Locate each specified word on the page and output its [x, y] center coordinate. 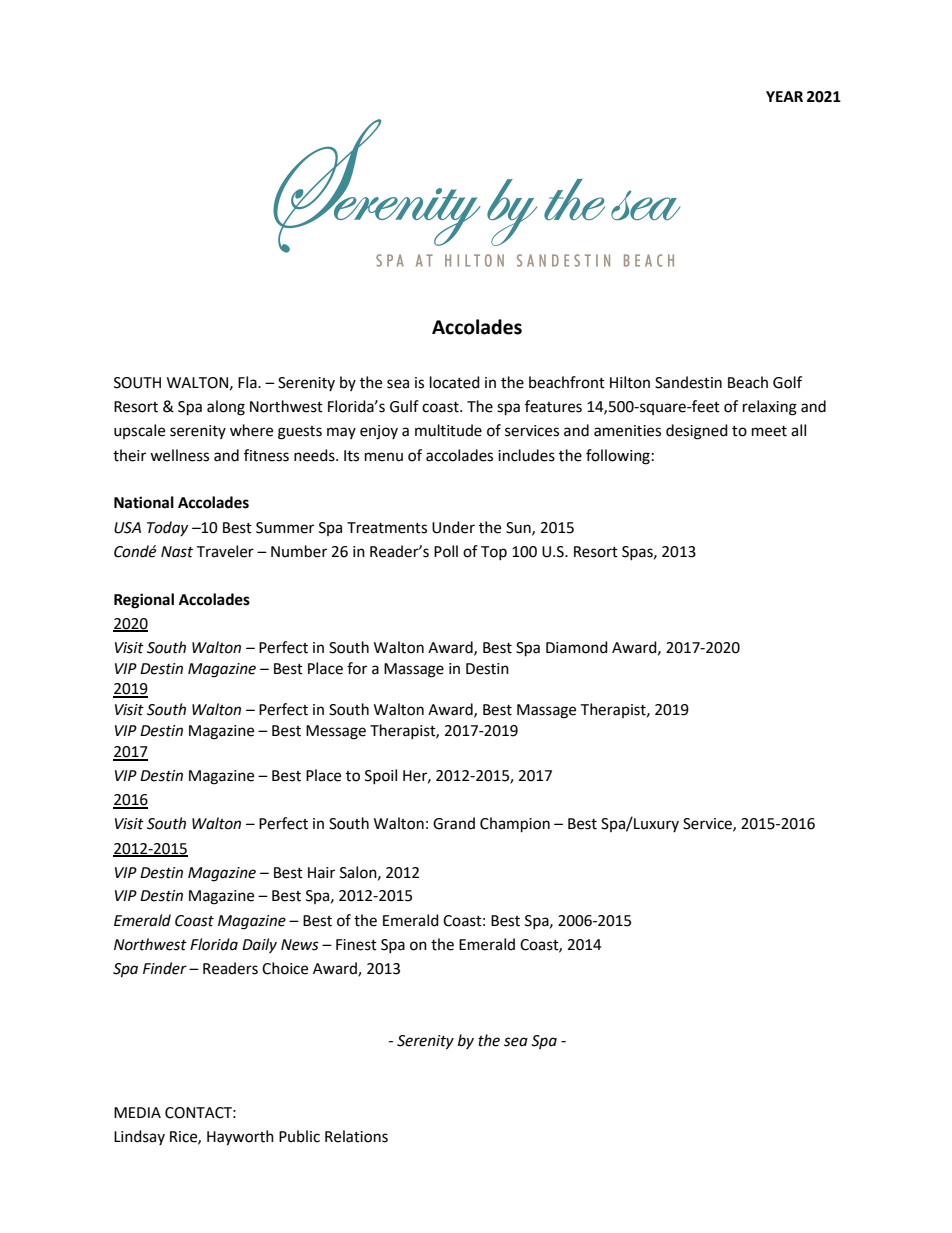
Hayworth [240, 1138]
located [455, 382]
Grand [454, 823]
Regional [144, 601]
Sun [519, 528]
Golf [787, 382]
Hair [321, 873]
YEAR [784, 96]
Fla [248, 382]
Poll [446, 551]
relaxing [770, 408]
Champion [515, 825]
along [226, 408]
